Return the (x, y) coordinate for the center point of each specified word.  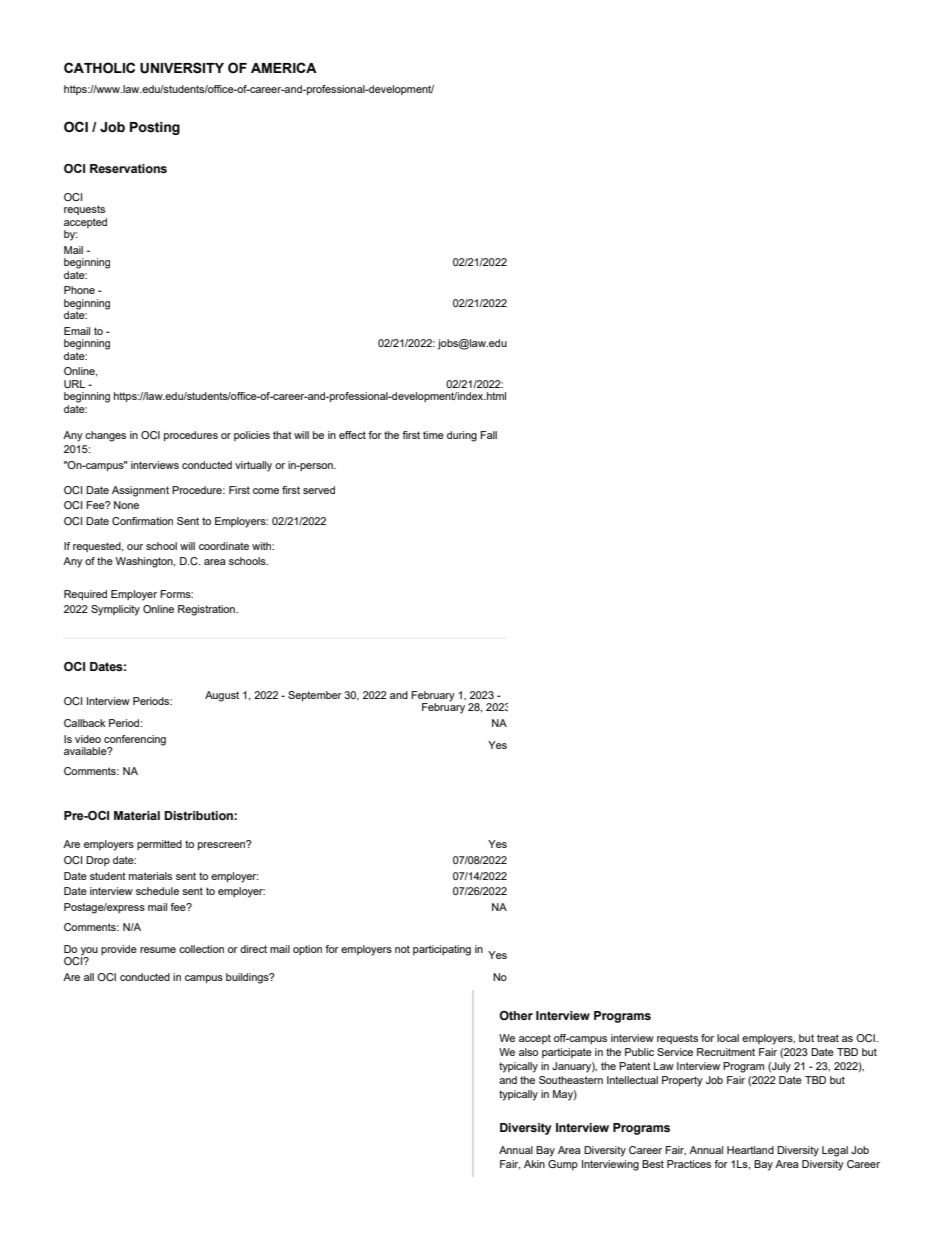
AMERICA (284, 67)
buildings (248, 978)
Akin (534, 1164)
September (315, 696)
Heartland (750, 1150)
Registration (207, 610)
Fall (488, 435)
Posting (155, 128)
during (462, 436)
